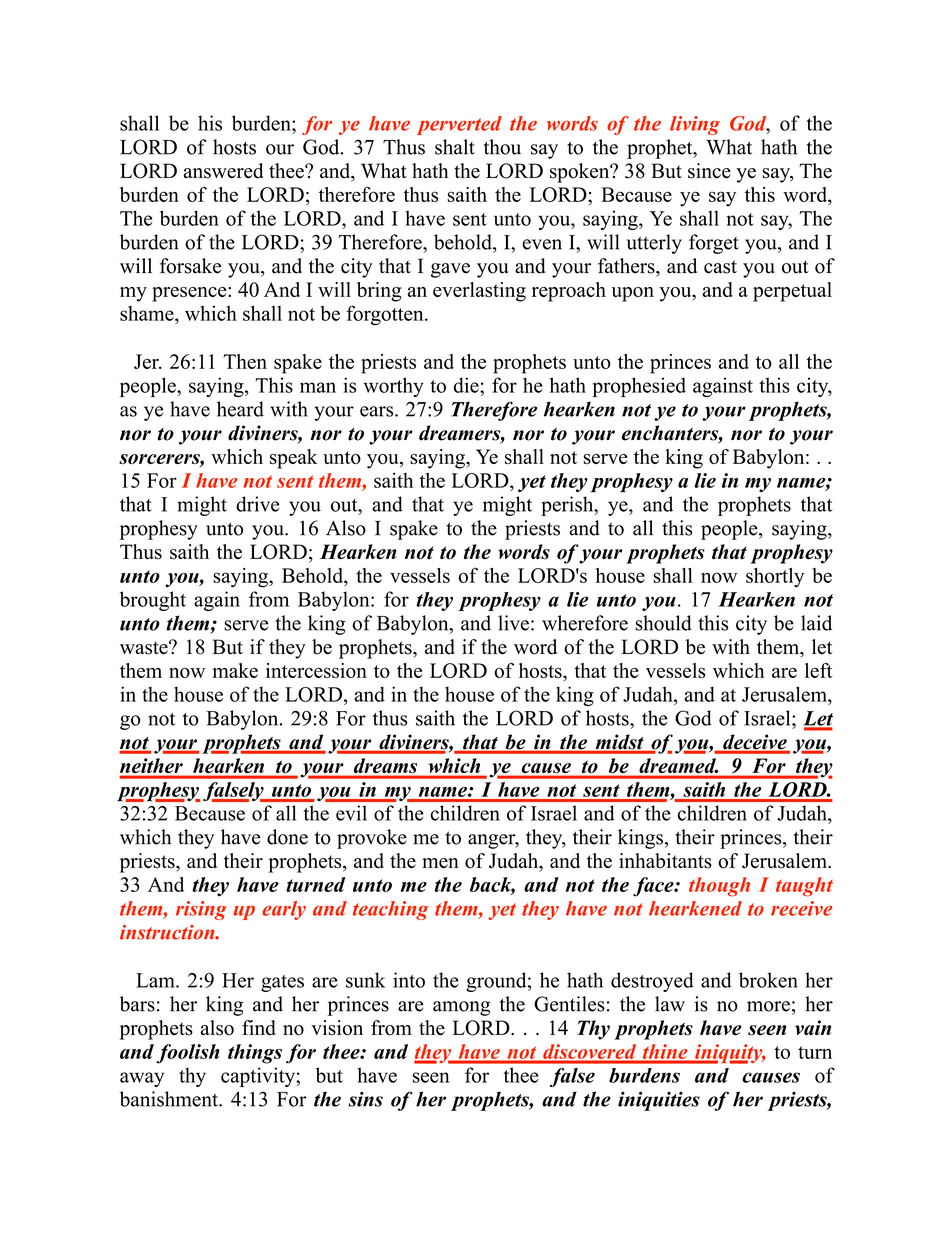  What do you see at coordinates (804, 887) in the document?
I see `taught` at bounding box center [804, 887].
